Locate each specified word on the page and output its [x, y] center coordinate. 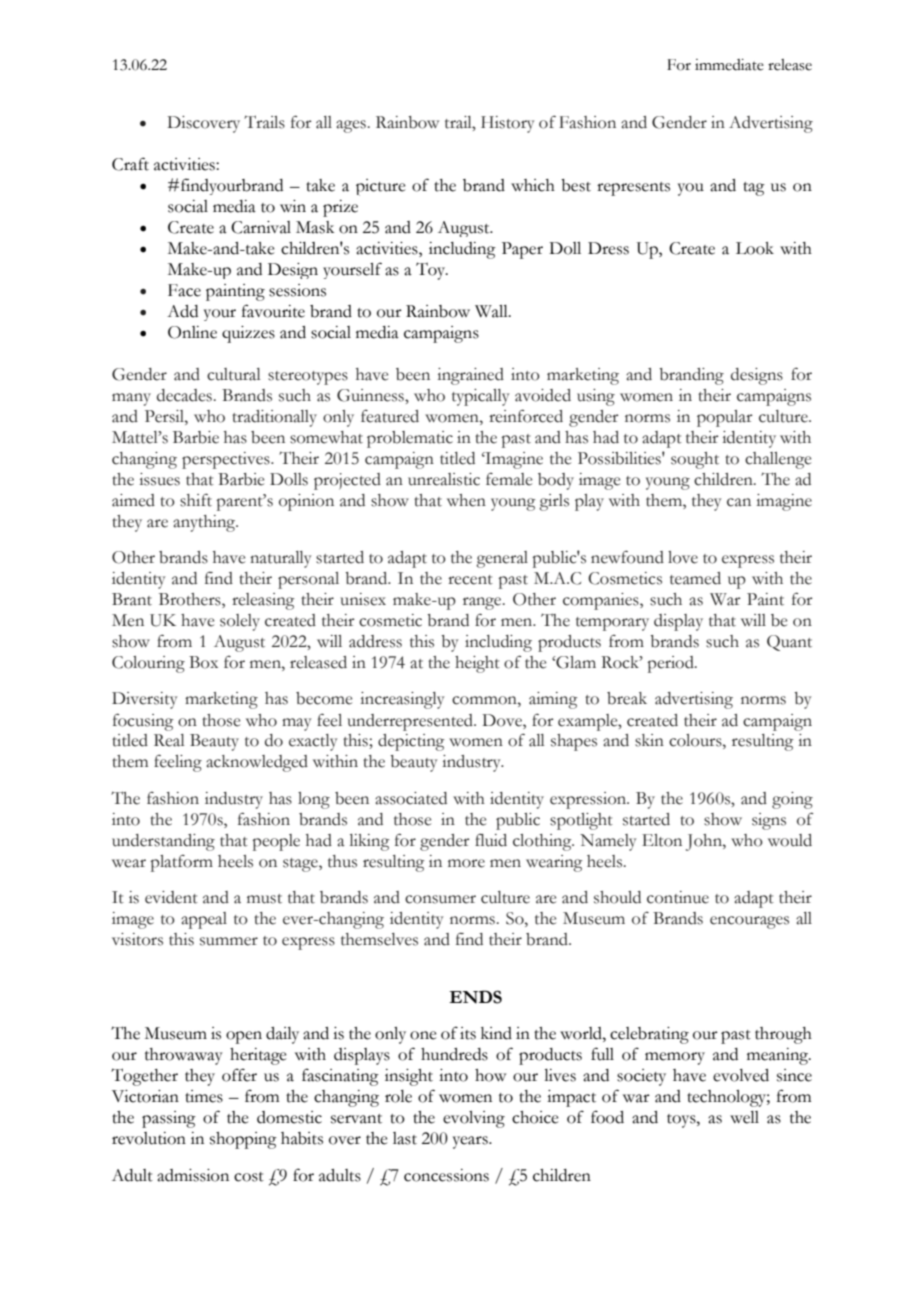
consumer [440, 899]
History [507, 124]
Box [203, 662]
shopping [243, 1140]
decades [184, 395]
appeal [204, 920]
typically [480, 397]
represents [633, 189]
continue [678, 897]
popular [725, 418]
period [672, 664]
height [477, 664]
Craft [130, 164]
